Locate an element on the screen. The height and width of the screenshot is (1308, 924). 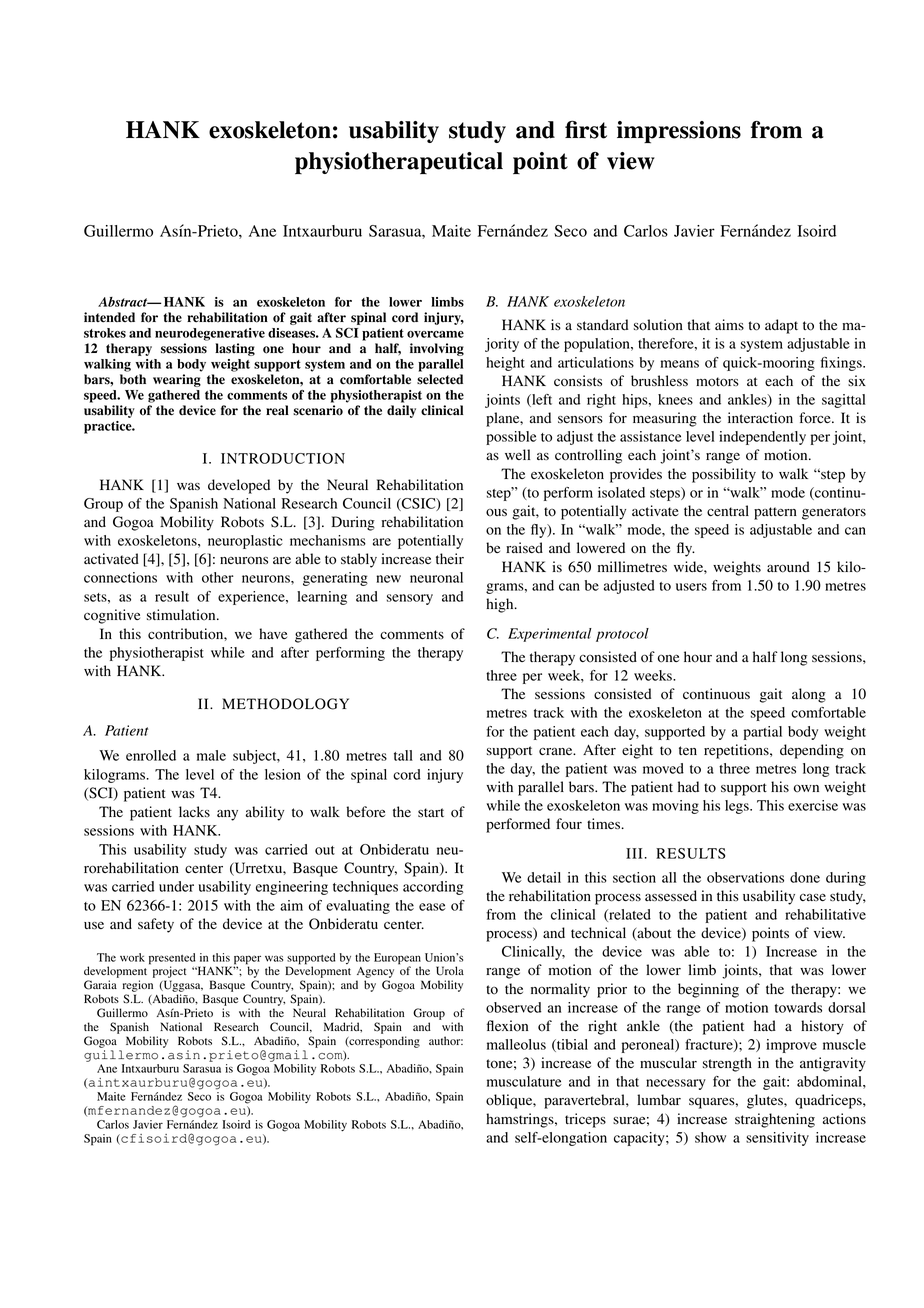
glutes is located at coordinates (766, 1101).
